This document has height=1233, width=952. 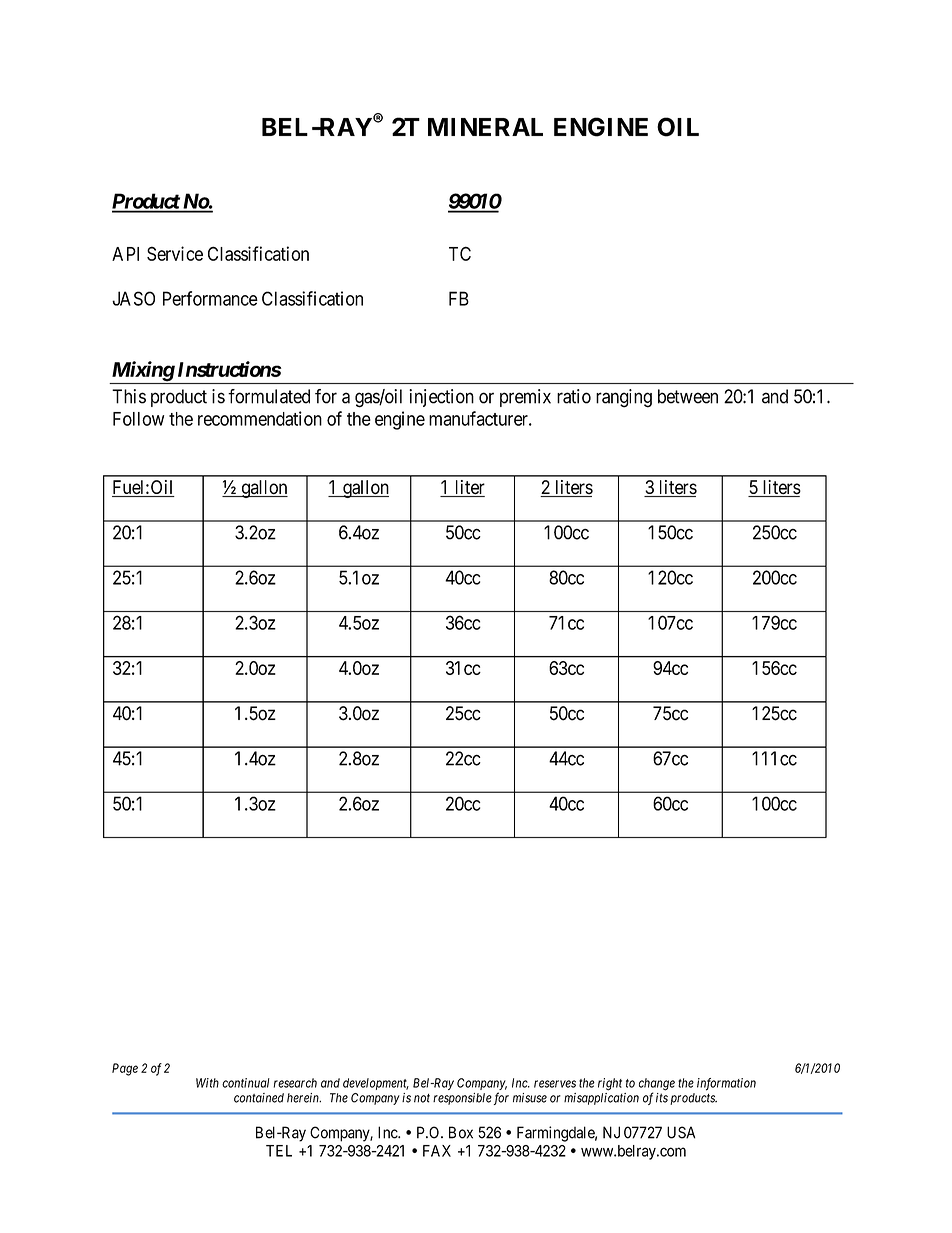 What do you see at coordinates (175, 253) in the document?
I see `Service` at bounding box center [175, 253].
